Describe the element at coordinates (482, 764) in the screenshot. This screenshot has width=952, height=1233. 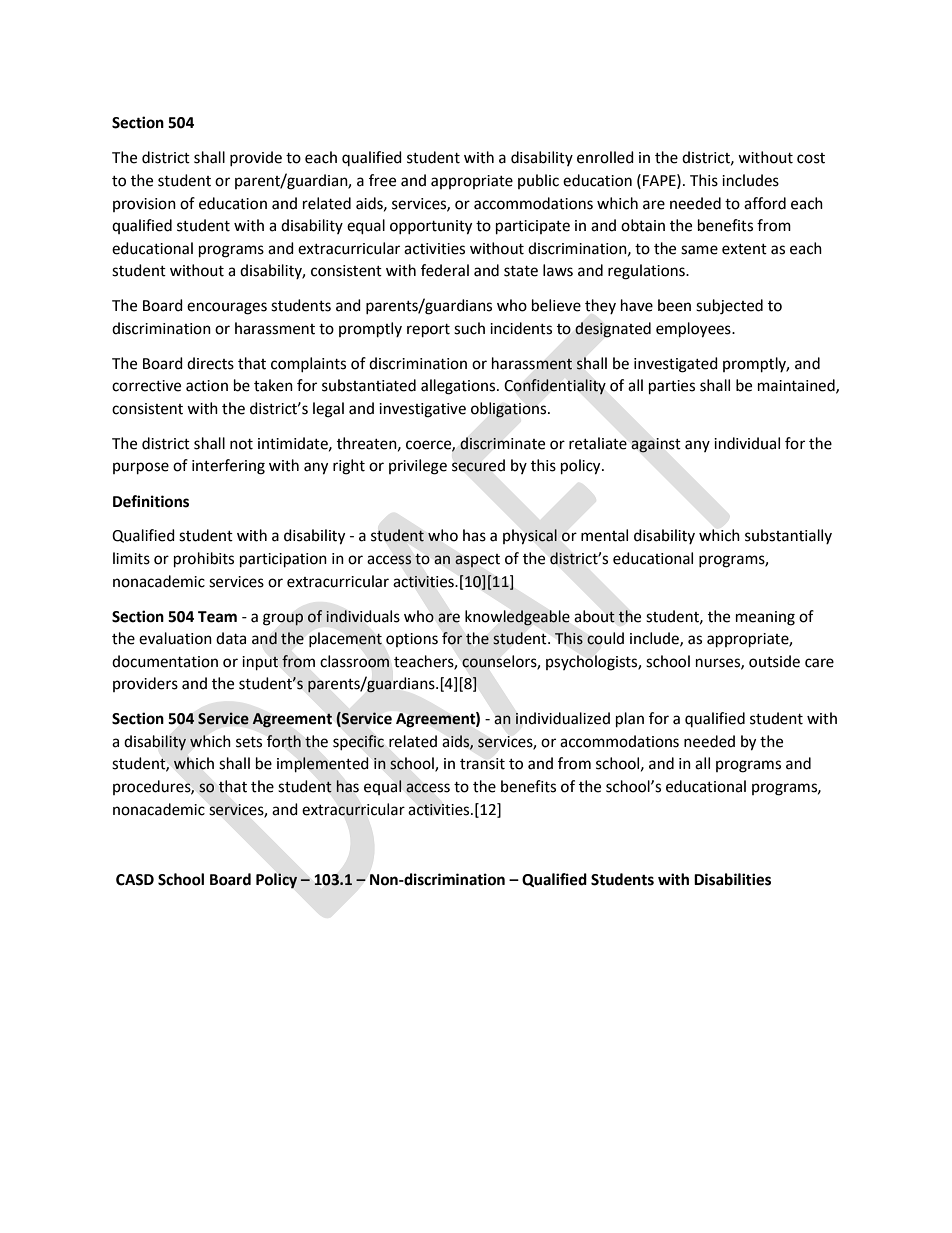
I see `transit` at that location.
